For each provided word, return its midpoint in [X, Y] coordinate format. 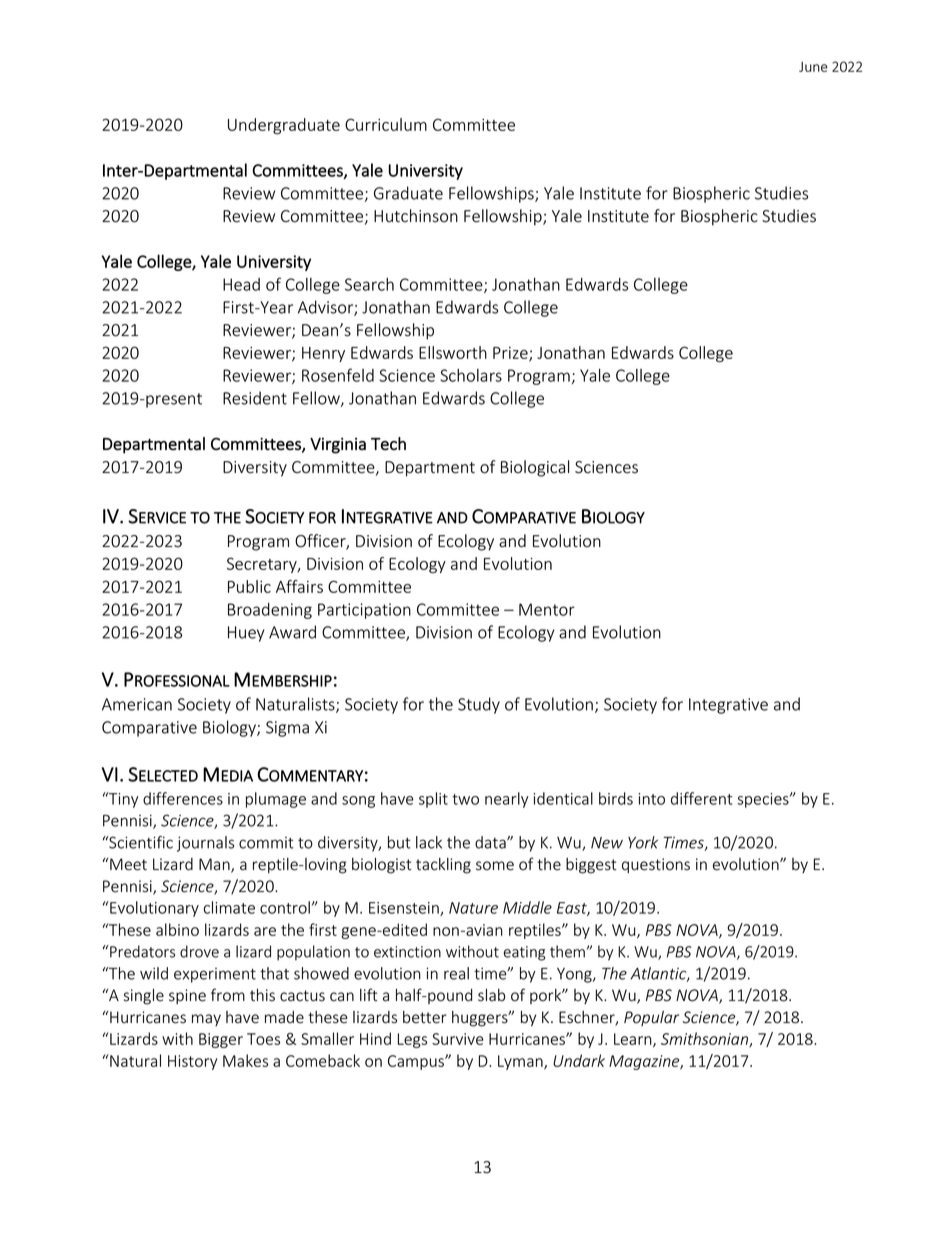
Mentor [547, 609]
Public [249, 586]
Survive [458, 1039]
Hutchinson [416, 216]
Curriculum [386, 124]
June [813, 67]
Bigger [221, 1040]
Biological [535, 468]
